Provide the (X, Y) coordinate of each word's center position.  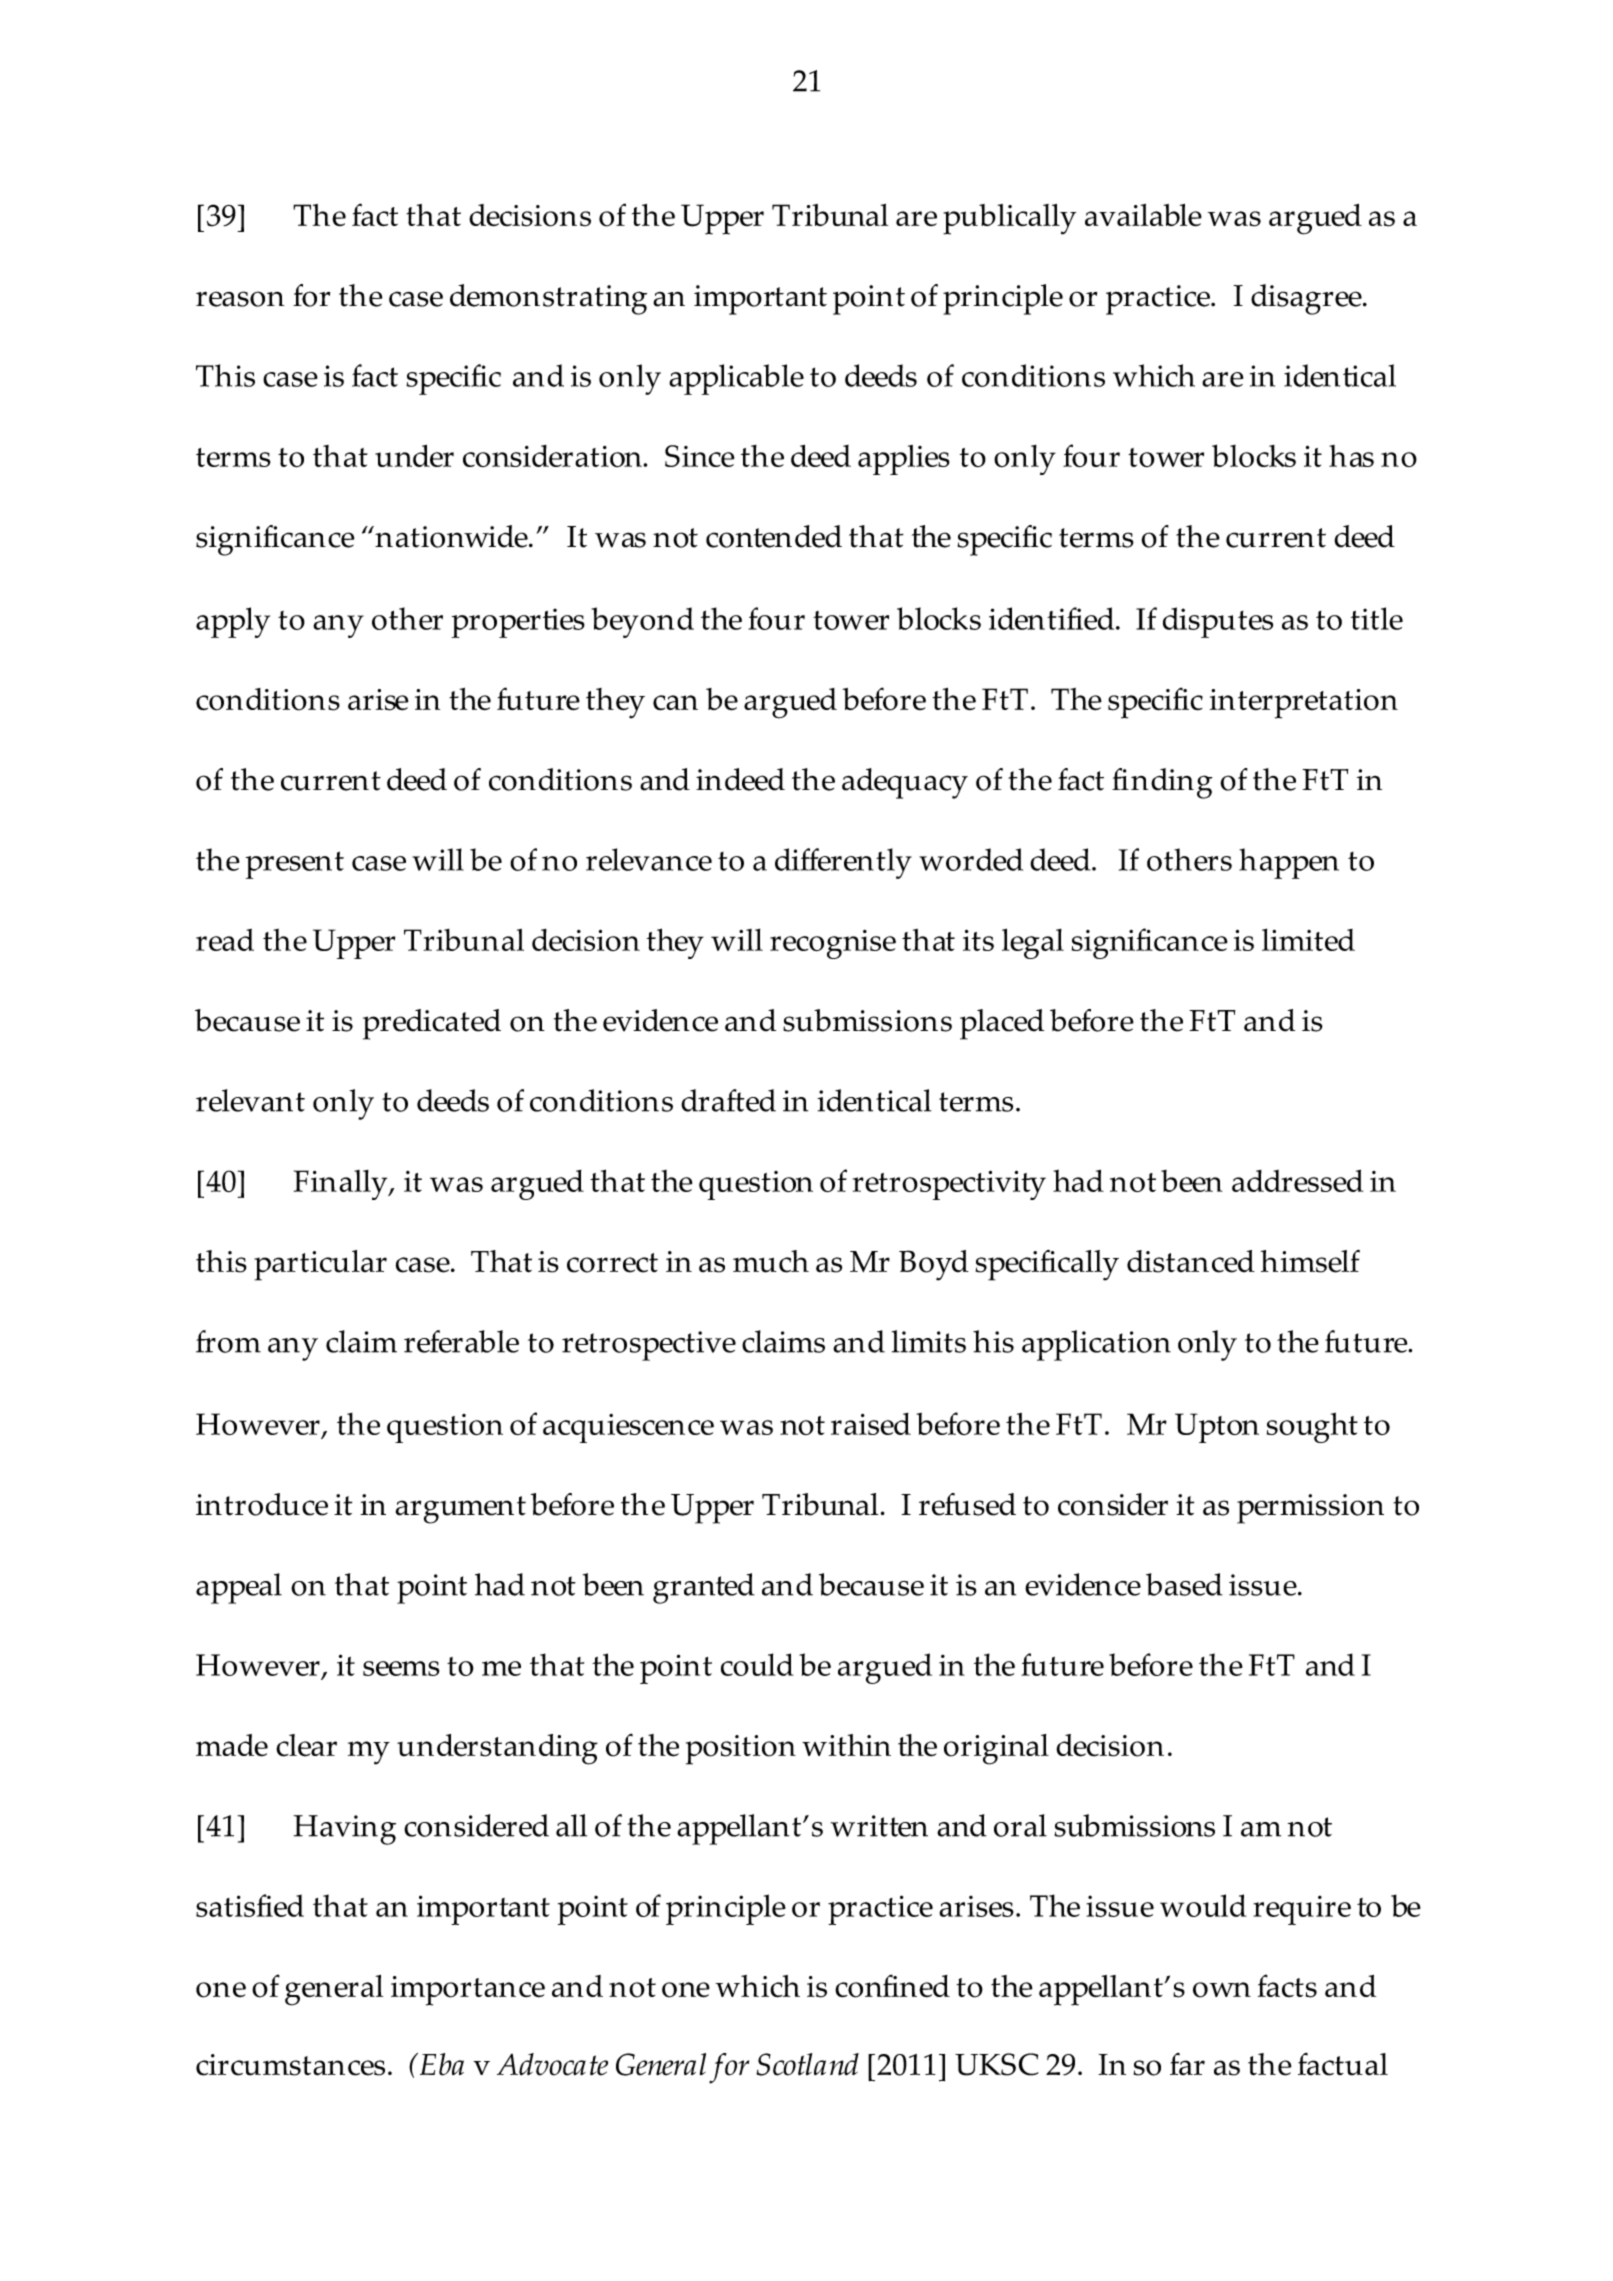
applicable (736, 379)
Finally (342, 1185)
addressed (1297, 1180)
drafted (728, 1100)
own (1222, 1990)
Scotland (807, 2064)
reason (240, 299)
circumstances (290, 2065)
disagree (1307, 299)
